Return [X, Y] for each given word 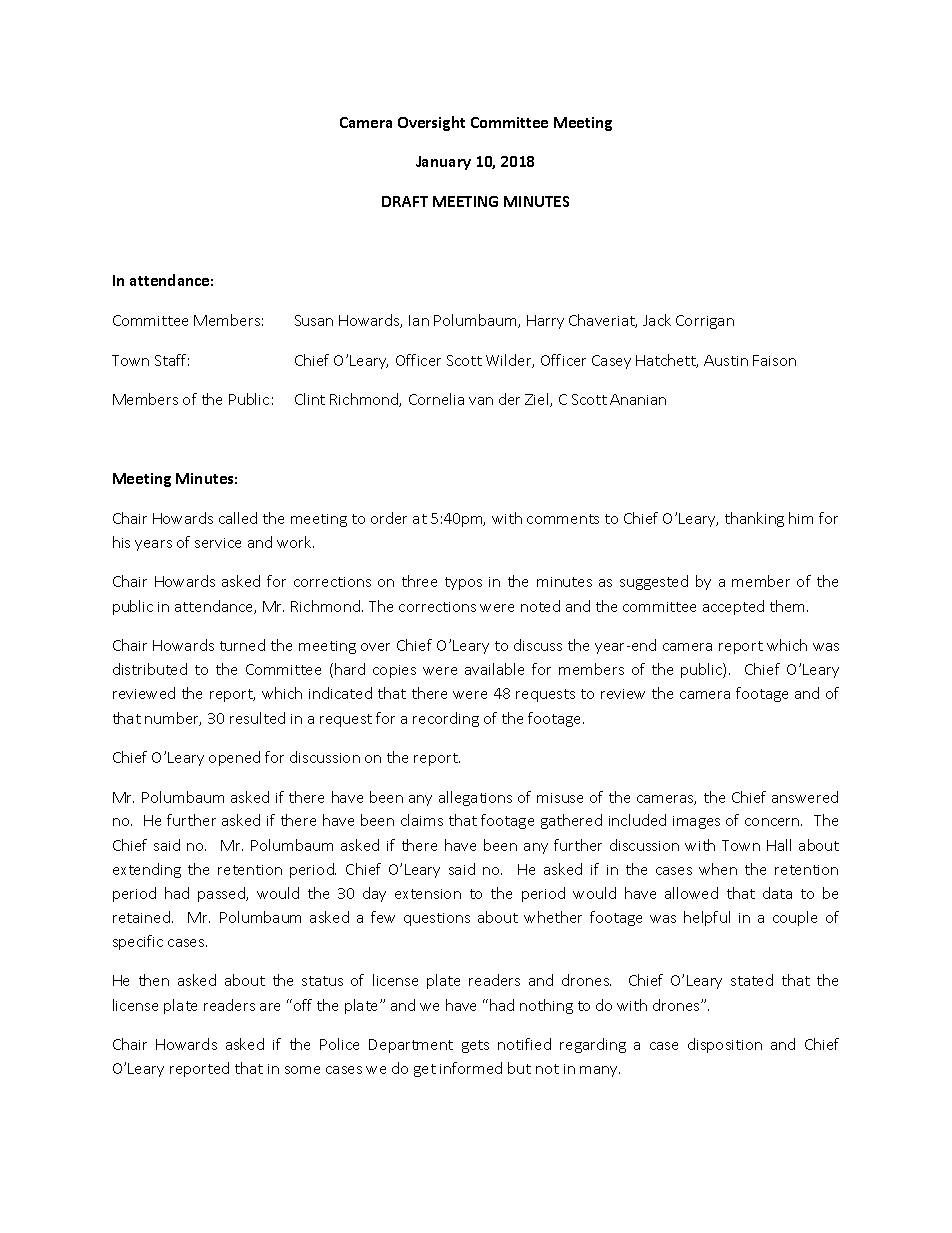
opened [234, 758]
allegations [475, 798]
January [443, 163]
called [238, 518]
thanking [754, 519]
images [696, 822]
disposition [725, 1045]
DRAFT [405, 201]
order [389, 518]
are [270, 1007]
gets [475, 1046]
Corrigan [705, 322]
